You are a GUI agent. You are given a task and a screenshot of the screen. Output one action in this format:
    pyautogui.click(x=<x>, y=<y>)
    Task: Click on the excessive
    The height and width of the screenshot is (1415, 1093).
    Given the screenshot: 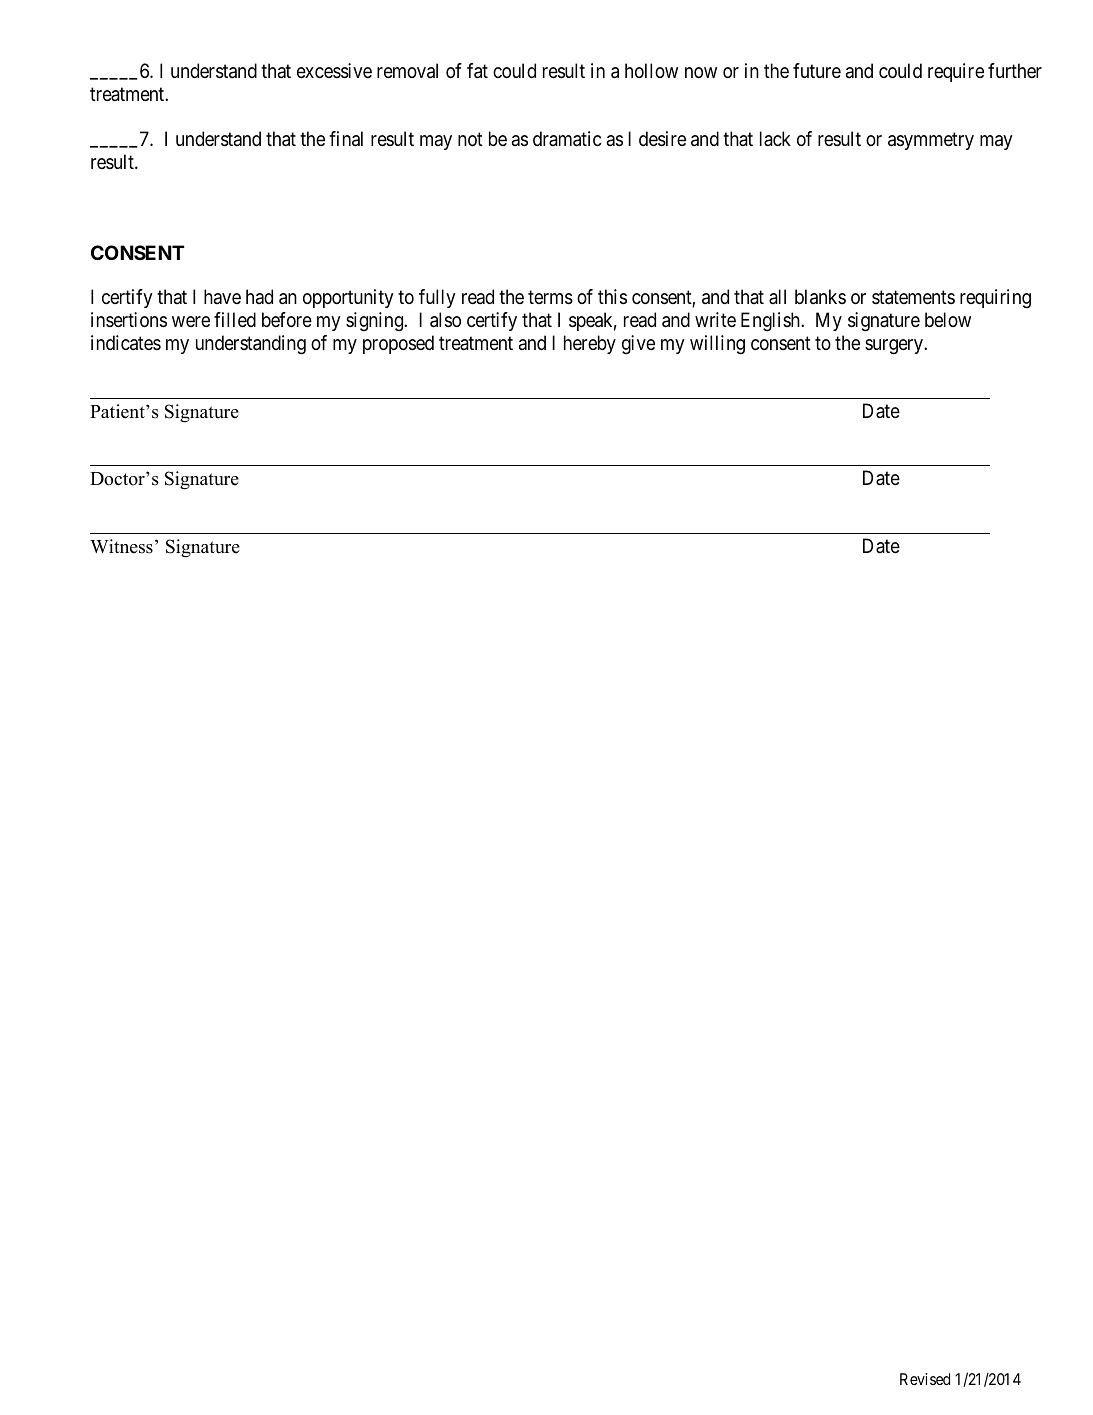 What is the action you would take?
    pyautogui.click(x=334, y=71)
